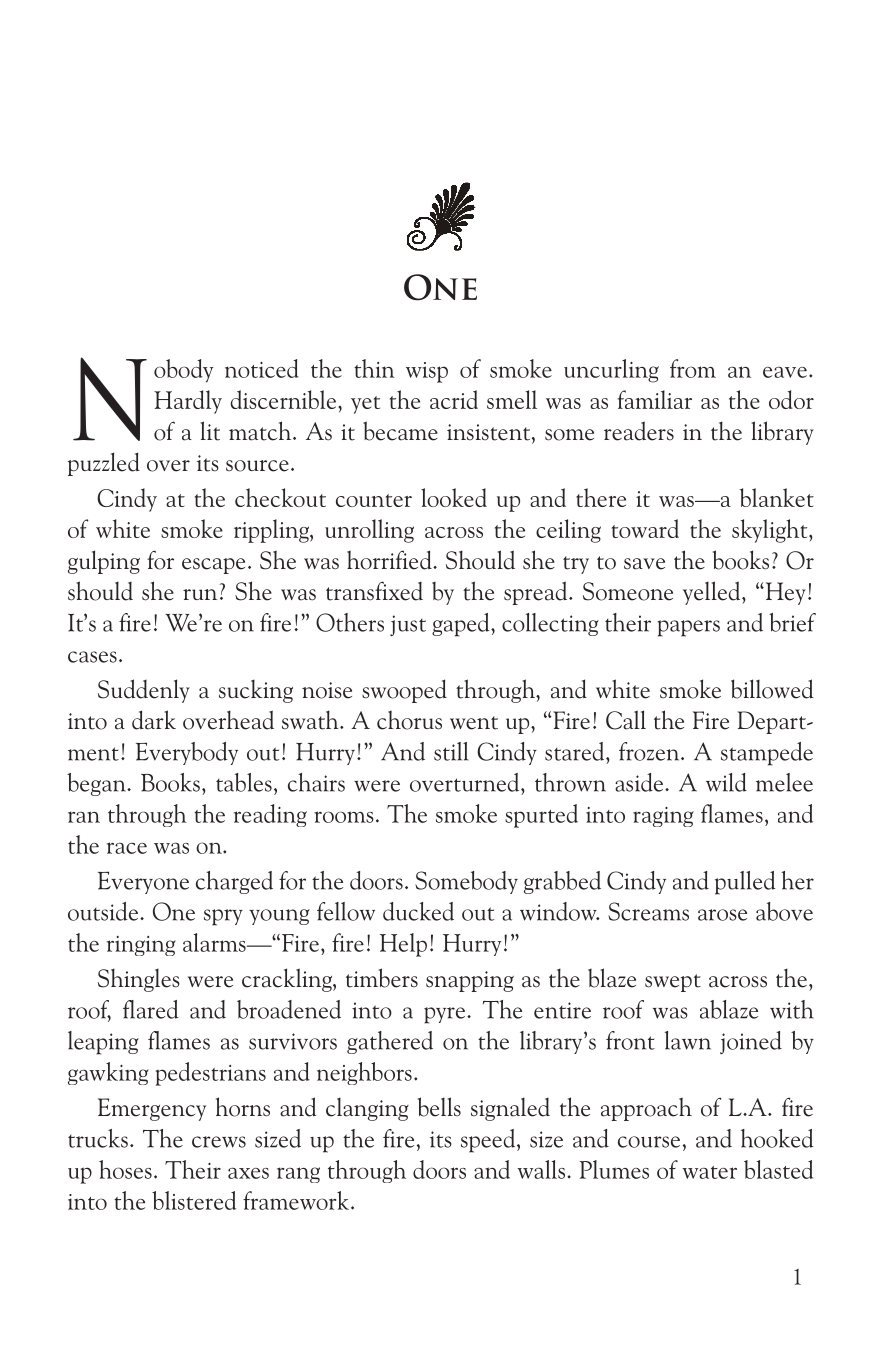 This screenshot has height=1345, width=896. What do you see at coordinates (150, 1009) in the screenshot?
I see `flared` at bounding box center [150, 1009].
